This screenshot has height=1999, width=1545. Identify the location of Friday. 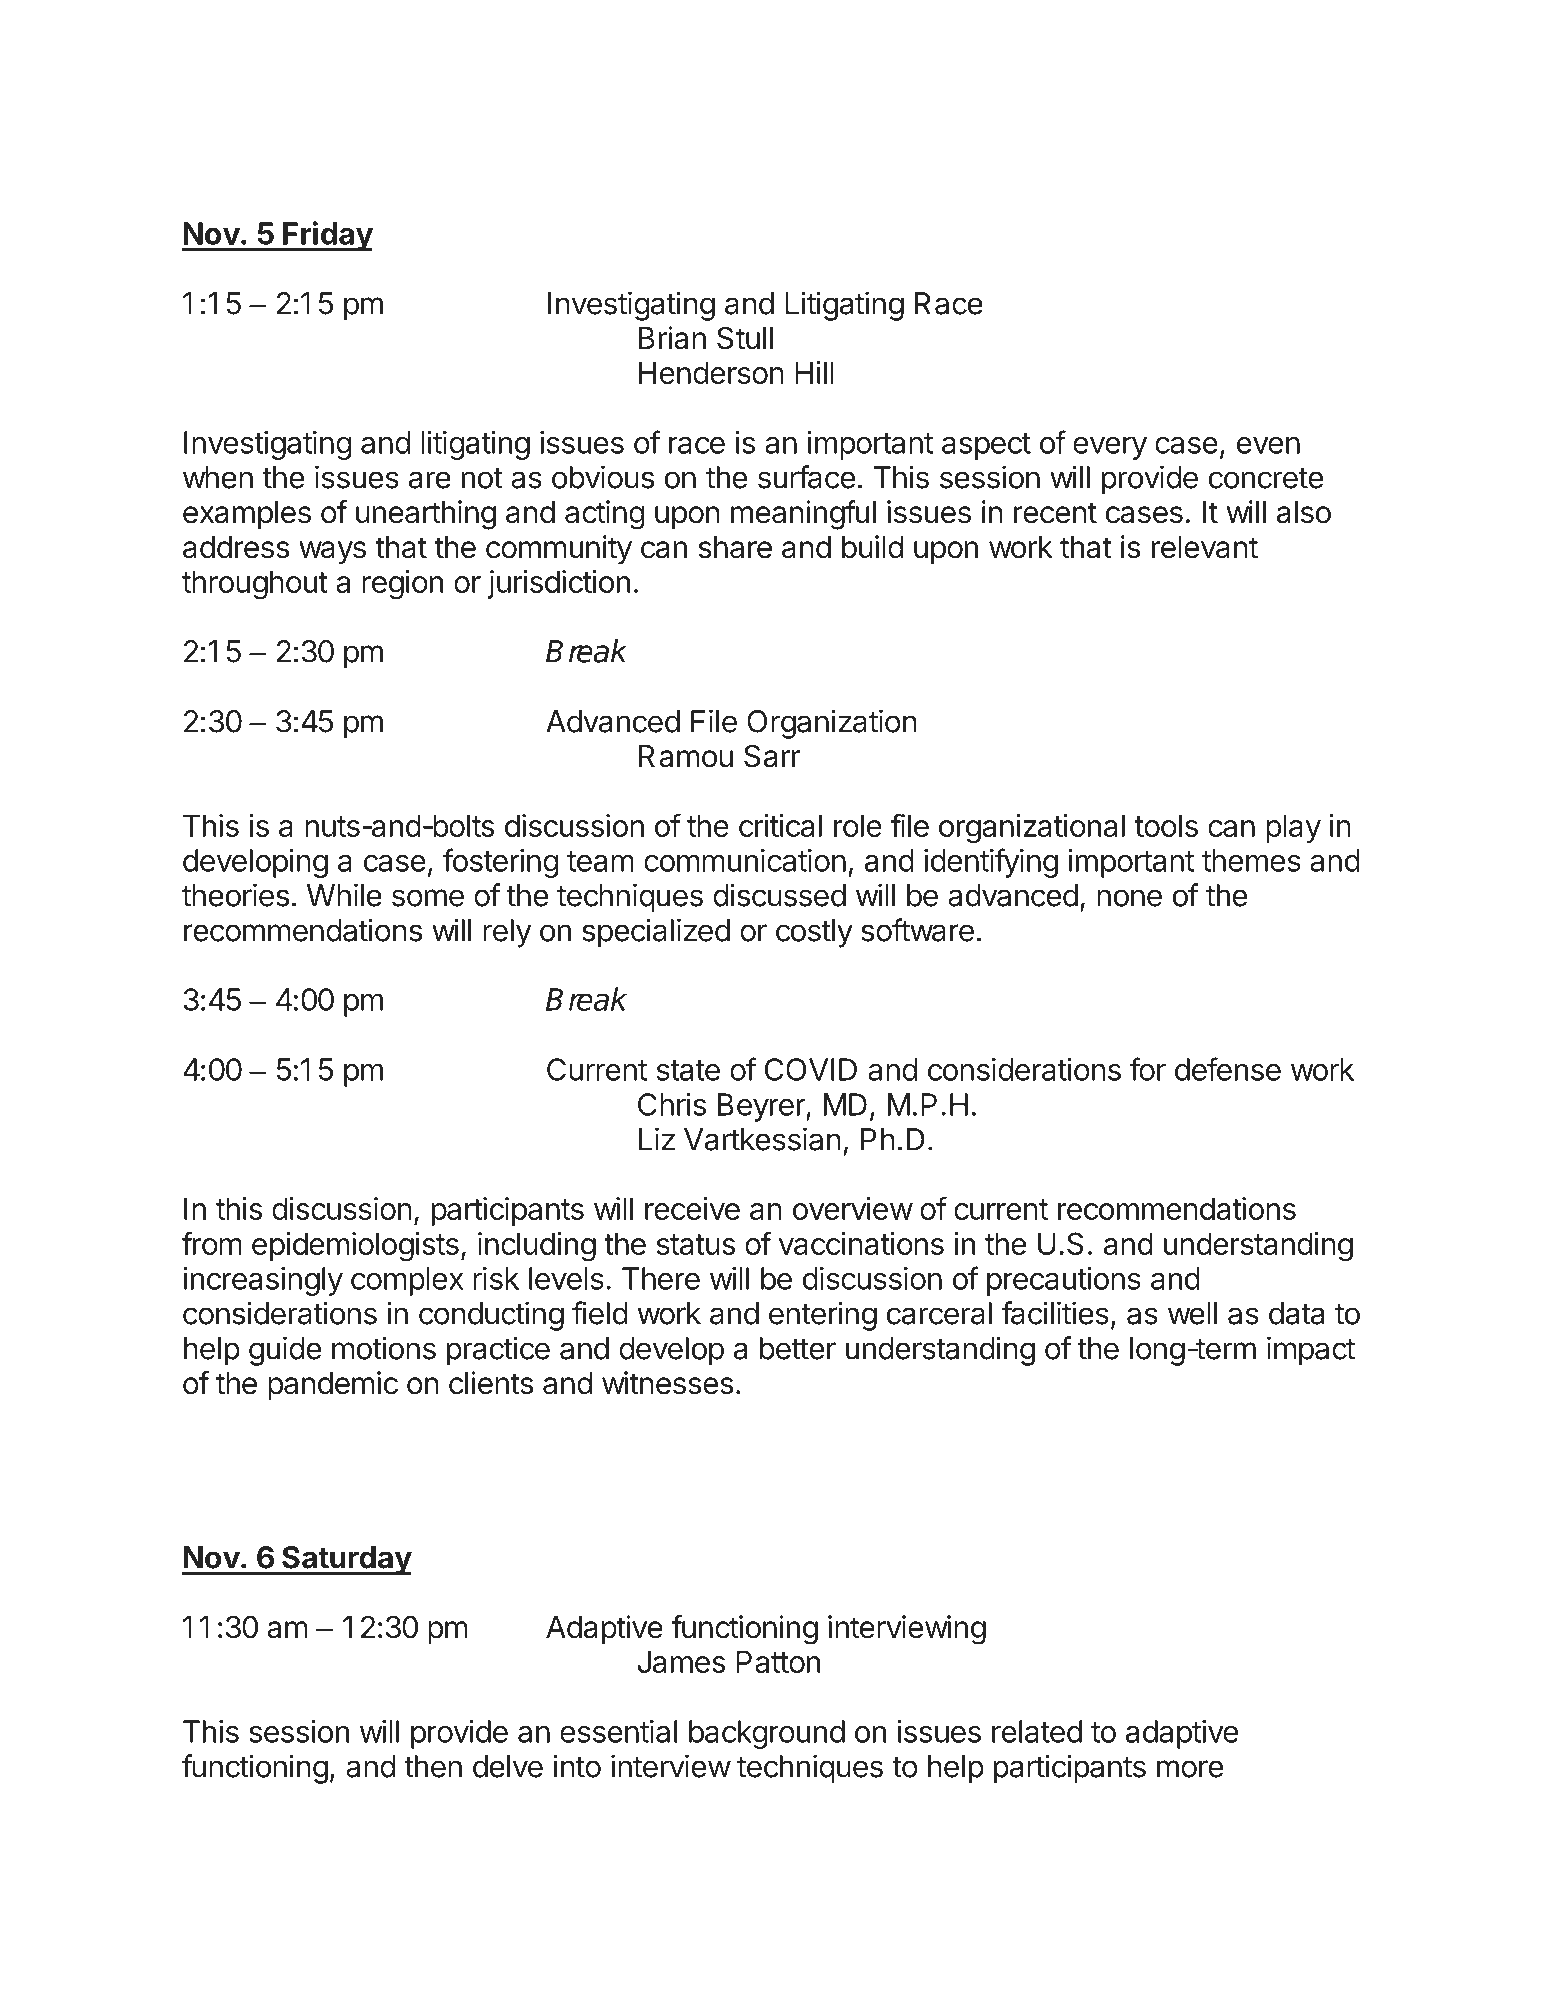
(327, 236).
